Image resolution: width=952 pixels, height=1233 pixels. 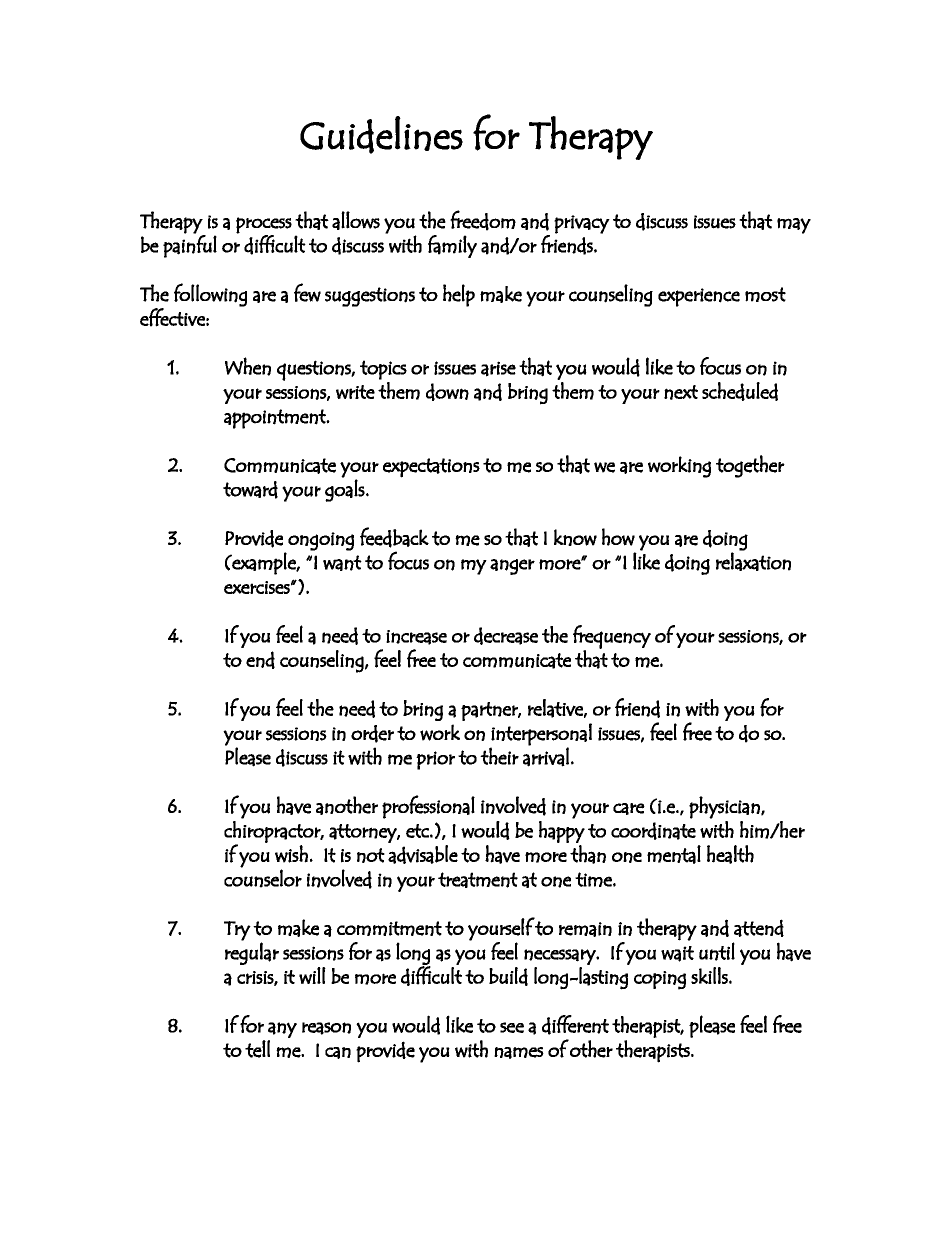 What do you see at coordinates (794, 226) in the screenshot?
I see `may` at bounding box center [794, 226].
